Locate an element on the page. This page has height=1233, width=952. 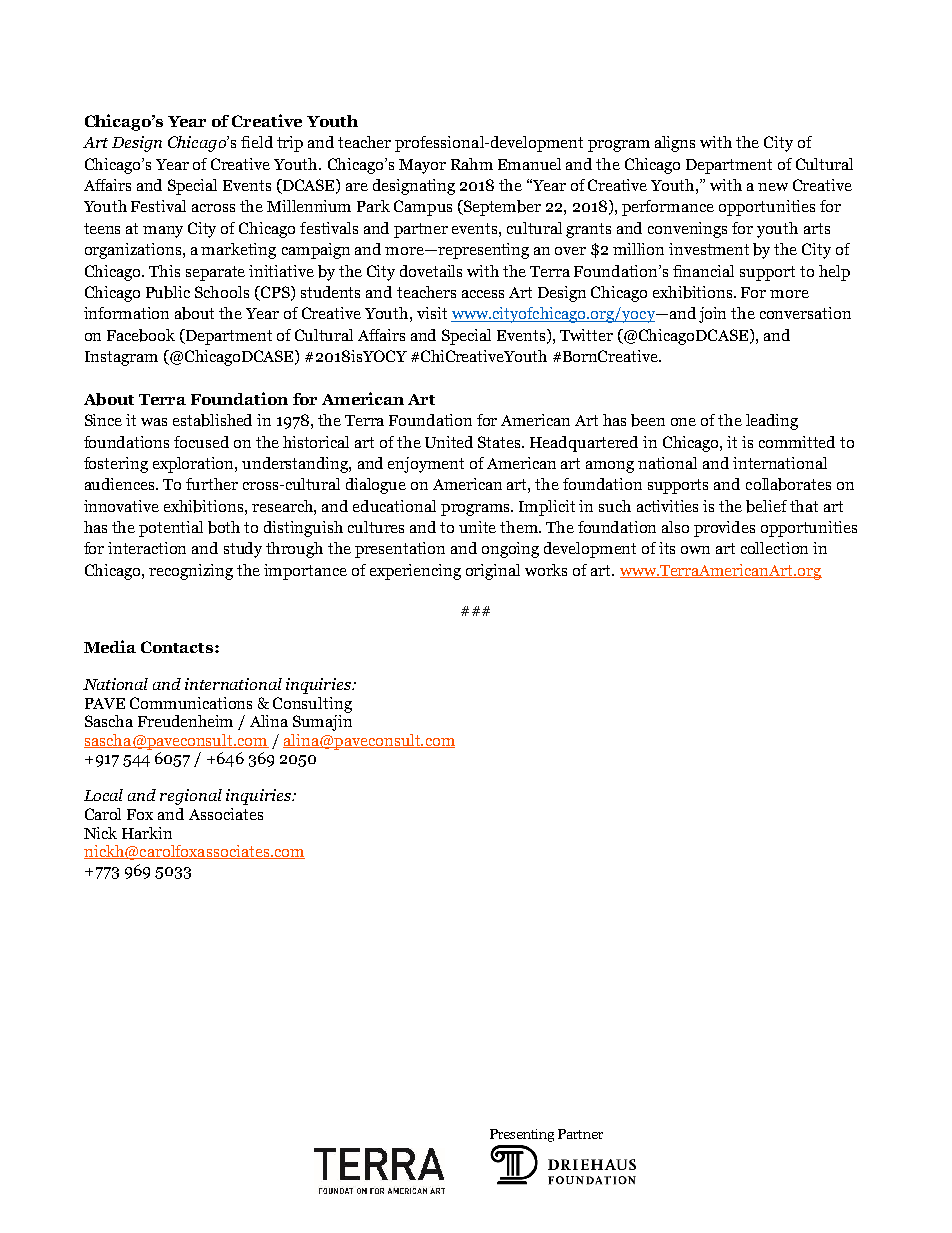
Rahm is located at coordinates (472, 164).
